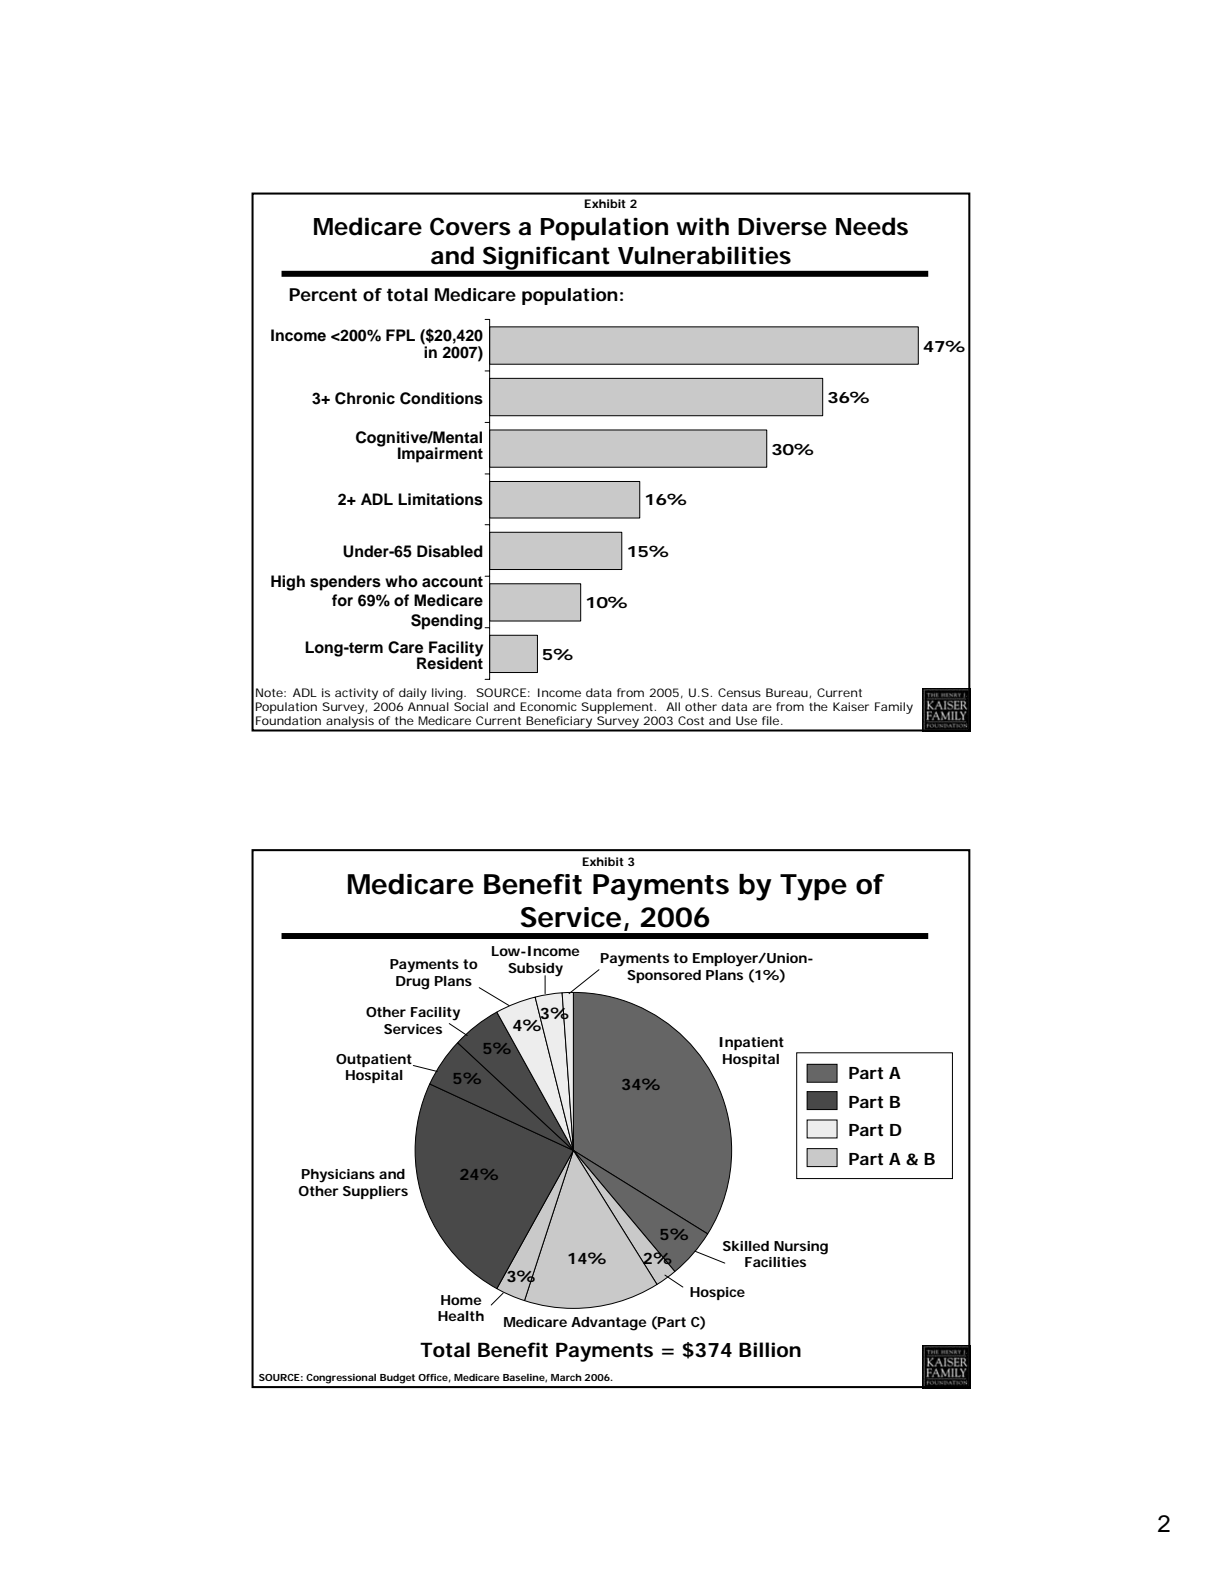  I want to click on Disabled, so click(450, 551).
